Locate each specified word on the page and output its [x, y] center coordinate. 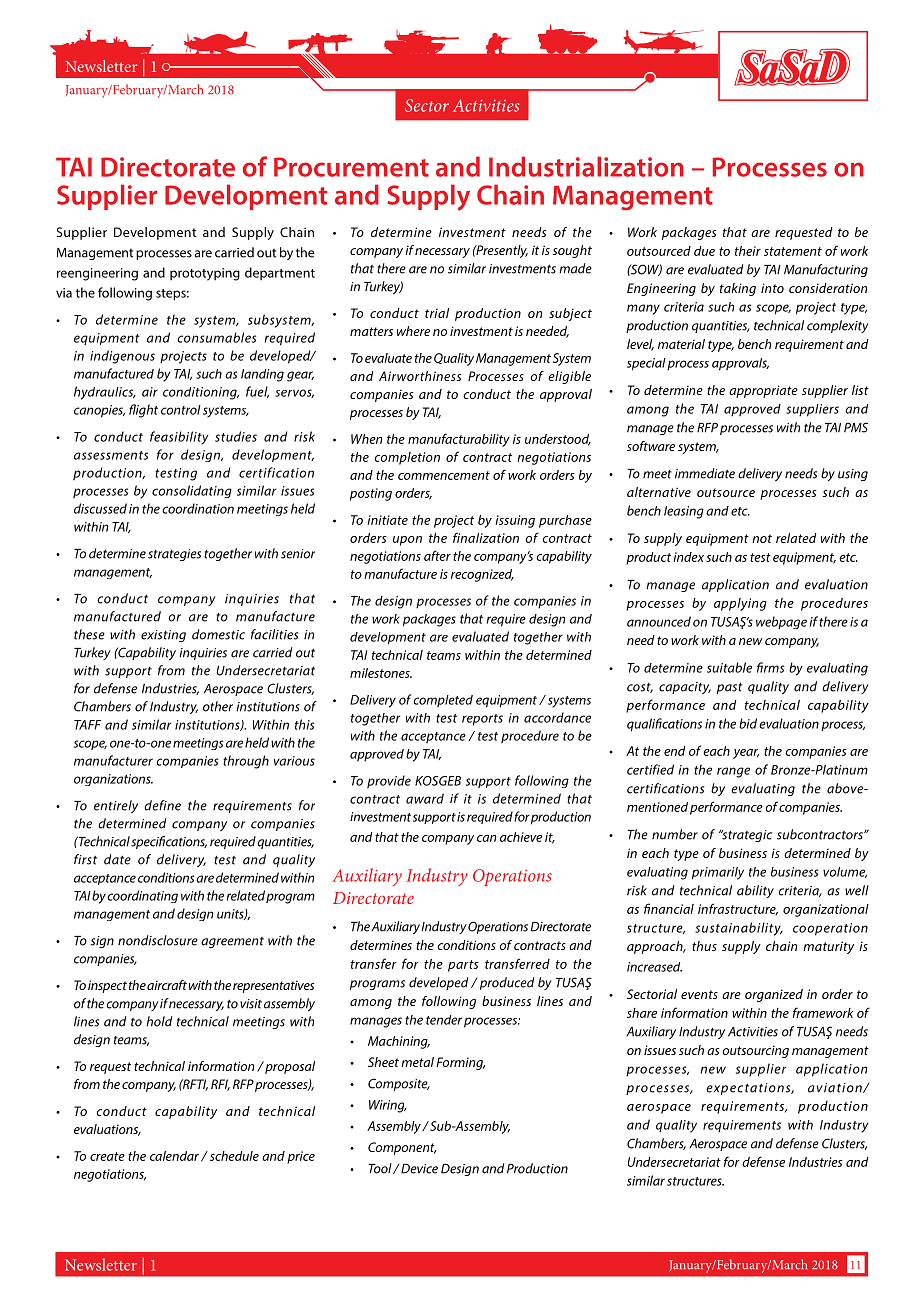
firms [770, 667]
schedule [233, 1156]
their [748, 251]
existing [163, 636]
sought [572, 251]
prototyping [205, 274]
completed [443, 701]
